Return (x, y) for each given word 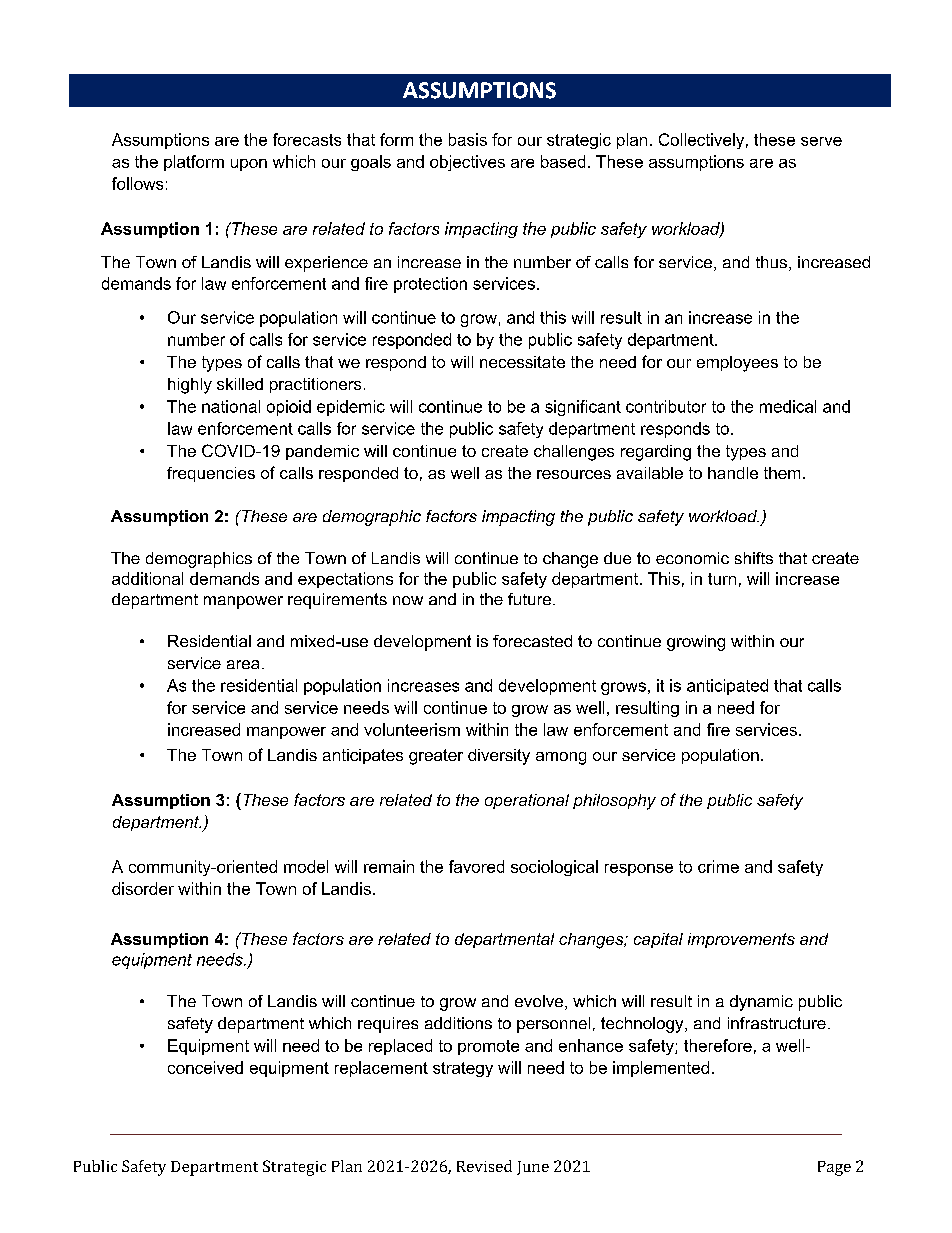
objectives (467, 163)
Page (834, 1168)
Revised (484, 1166)
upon (249, 165)
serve (821, 141)
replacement (381, 1069)
